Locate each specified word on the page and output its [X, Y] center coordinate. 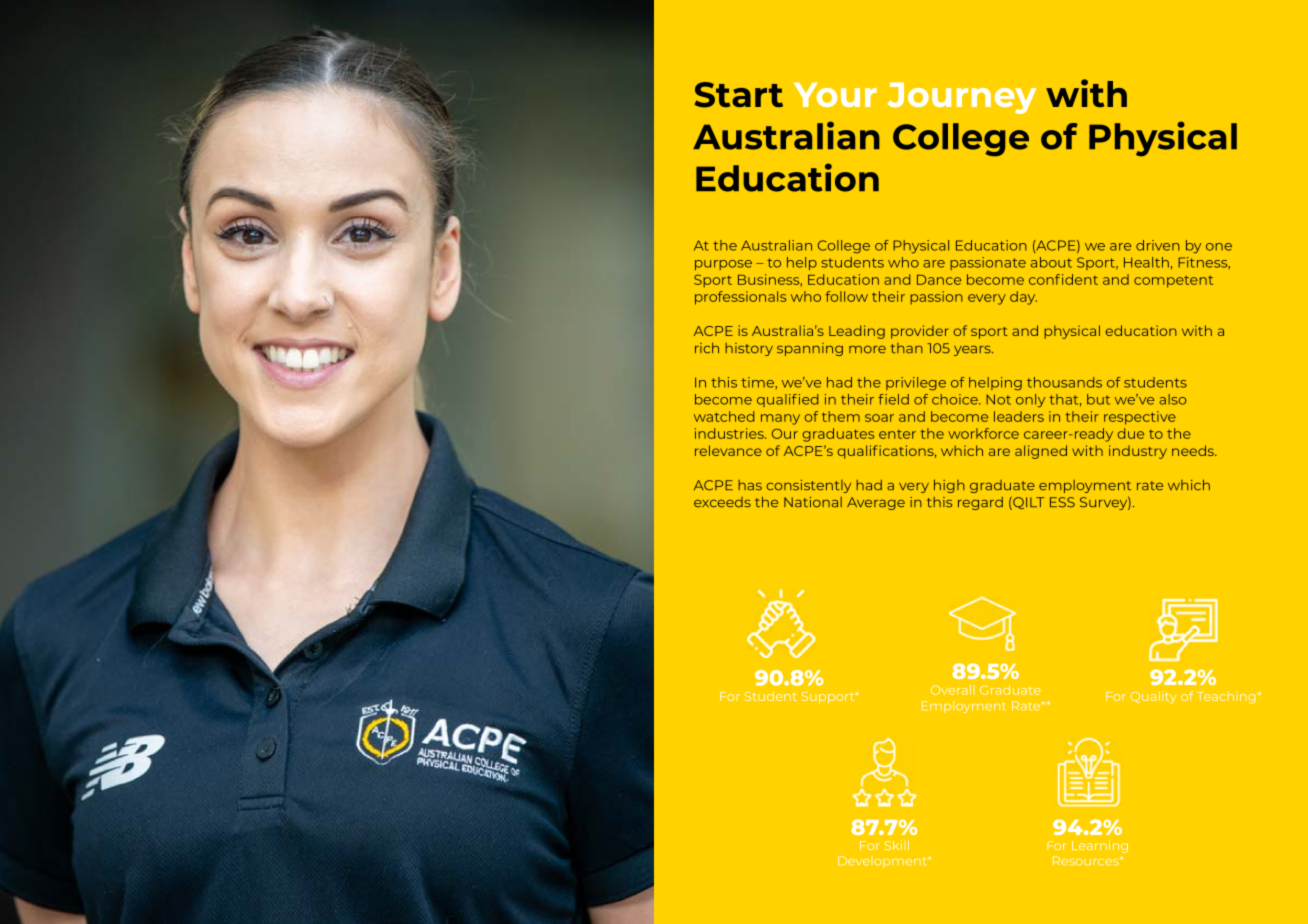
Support [829, 698]
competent [1173, 282]
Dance [939, 280]
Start [738, 95]
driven [1158, 245]
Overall [953, 690]
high [949, 486]
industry [1138, 452]
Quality [1153, 697]
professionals [740, 298]
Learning [1100, 847]
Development [883, 862]
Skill [897, 845]
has [750, 485]
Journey [961, 98]
